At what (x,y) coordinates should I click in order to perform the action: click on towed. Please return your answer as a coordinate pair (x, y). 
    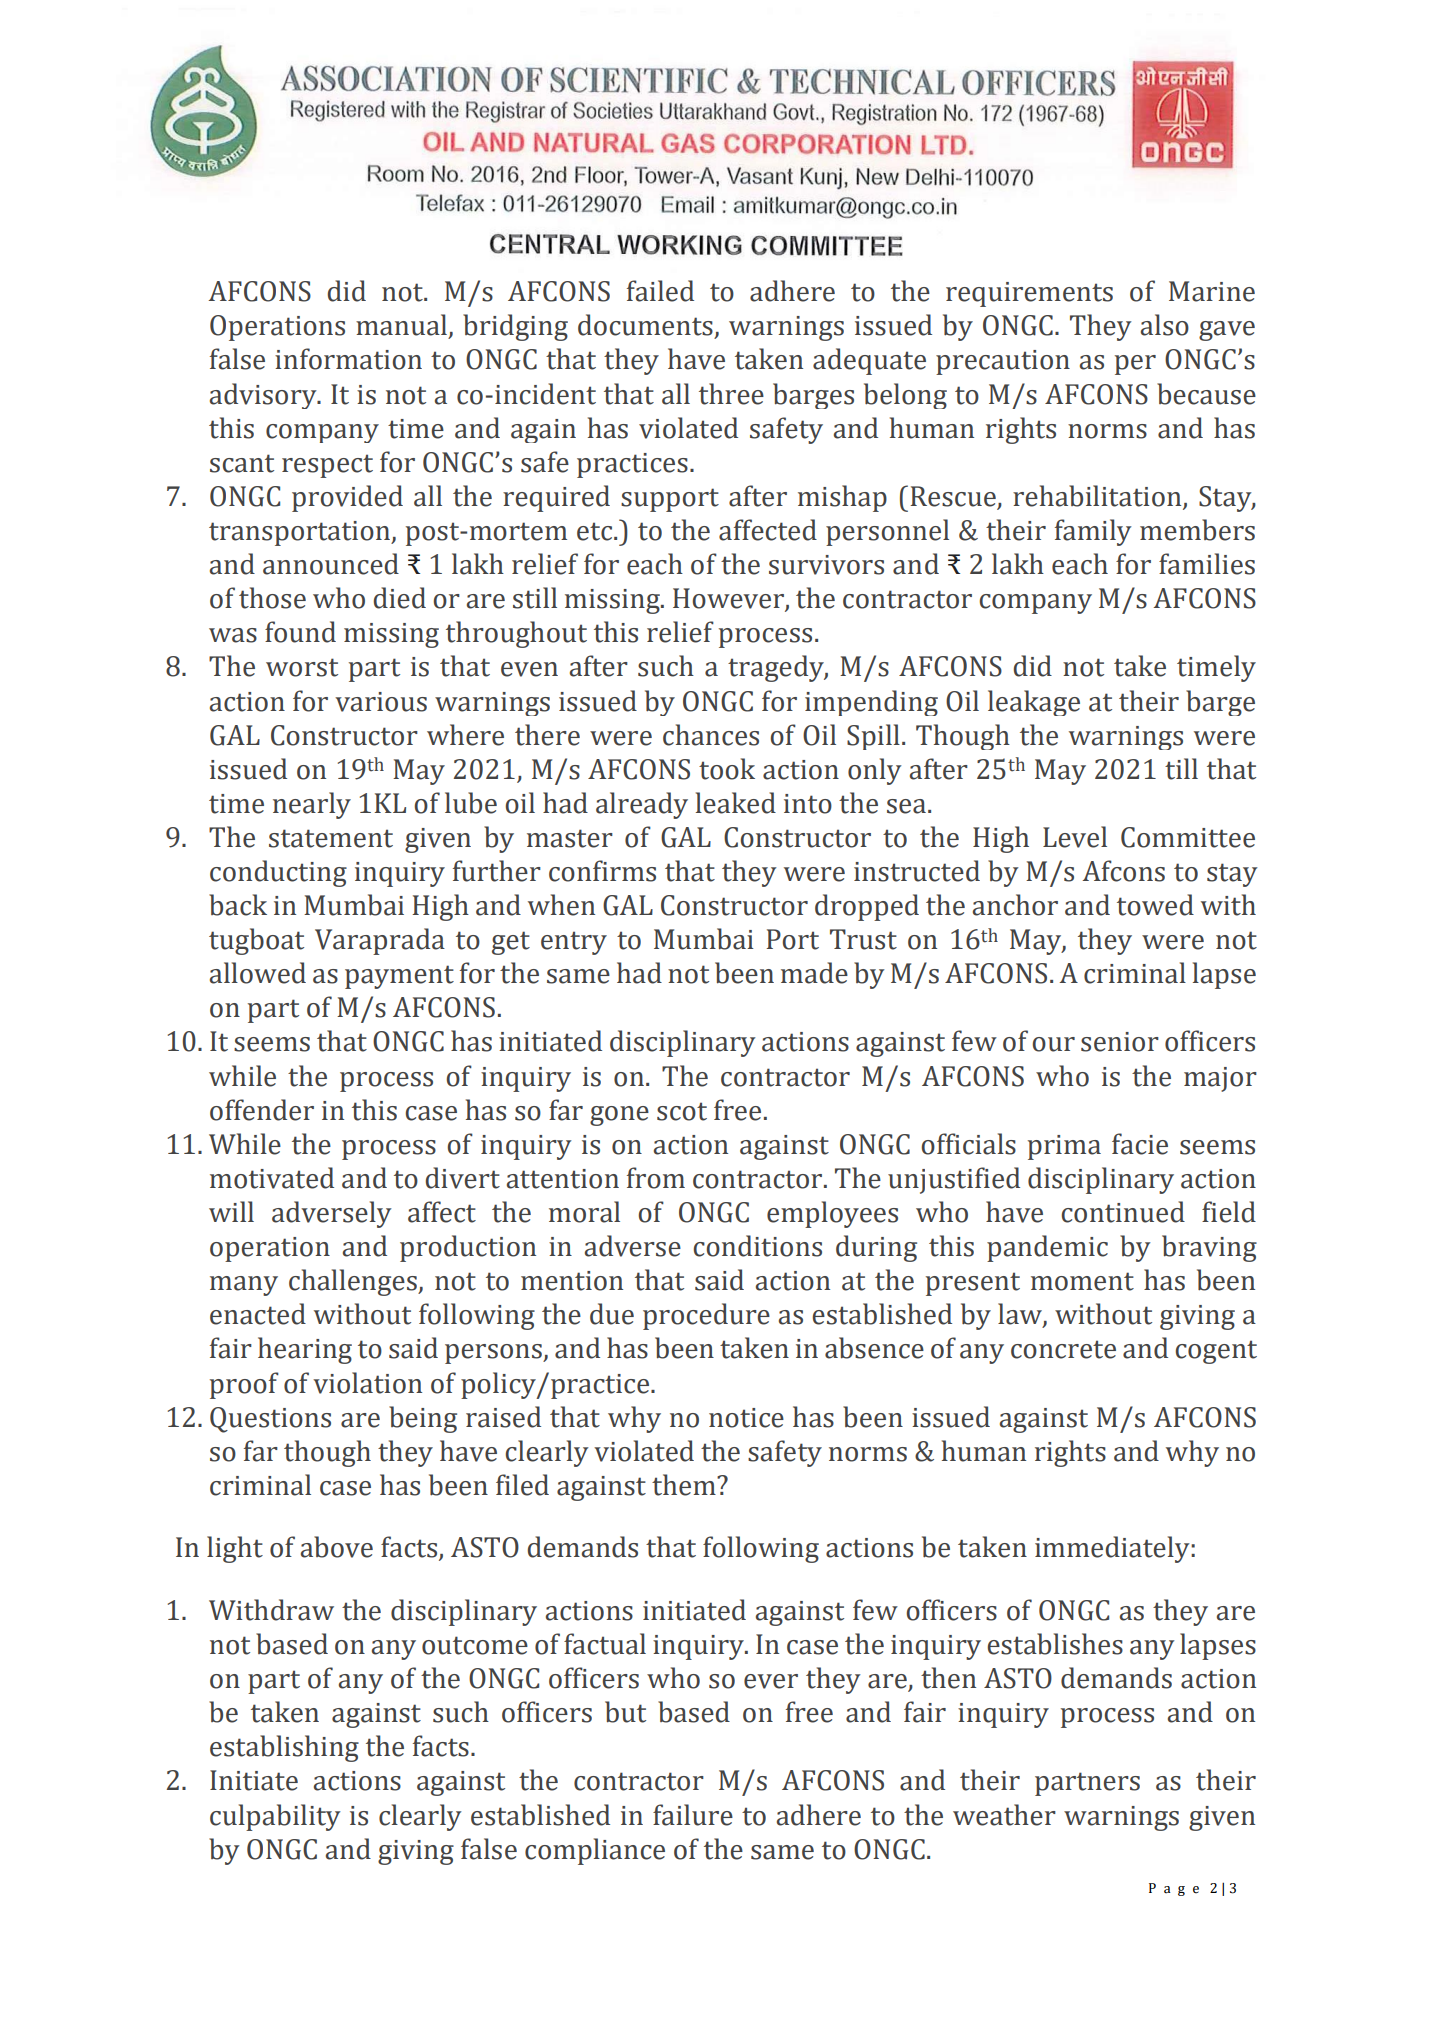
    Looking at the image, I should click on (1155, 905).
